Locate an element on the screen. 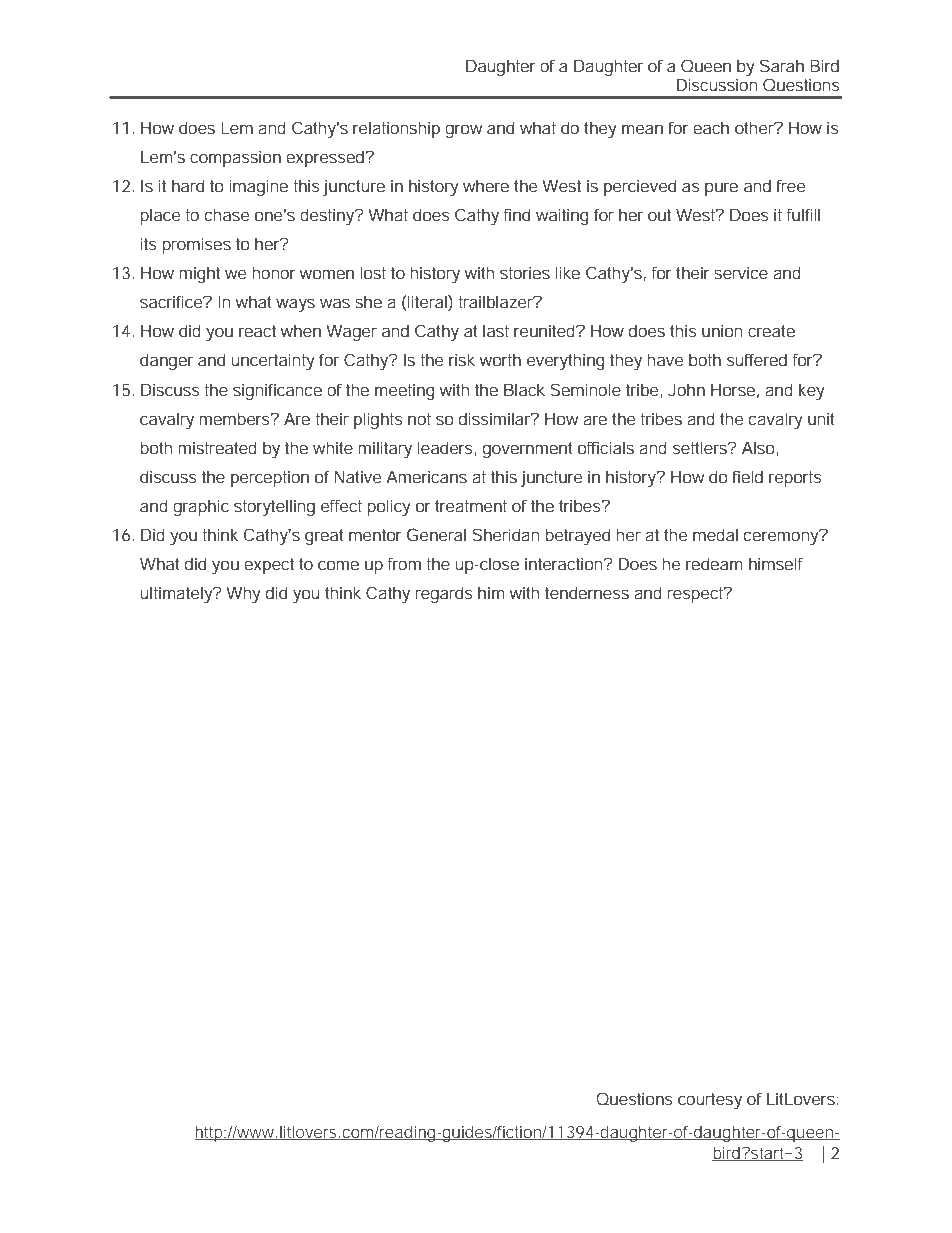  regards is located at coordinates (444, 594).
